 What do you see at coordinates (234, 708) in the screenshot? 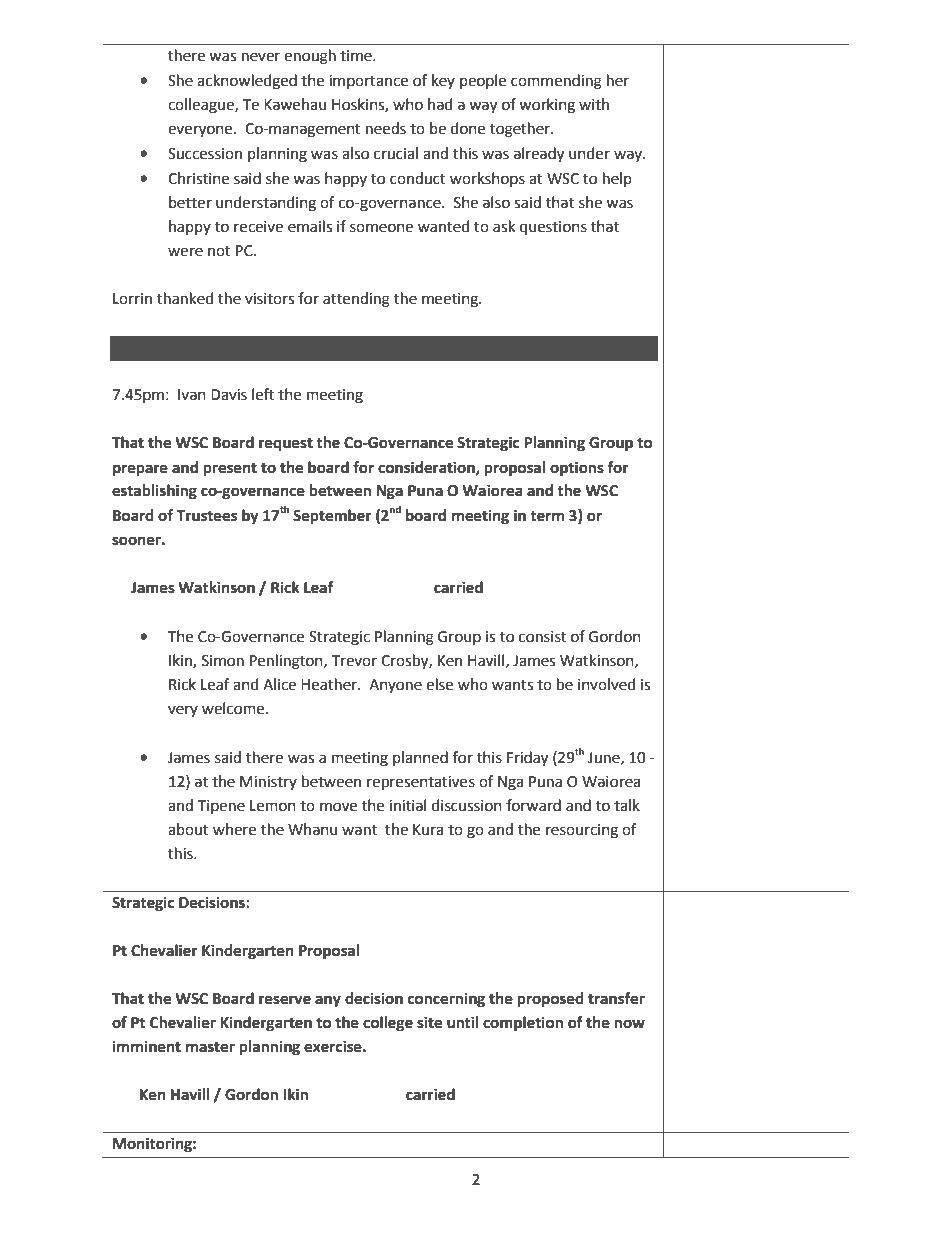
I see `welcome` at bounding box center [234, 708].
